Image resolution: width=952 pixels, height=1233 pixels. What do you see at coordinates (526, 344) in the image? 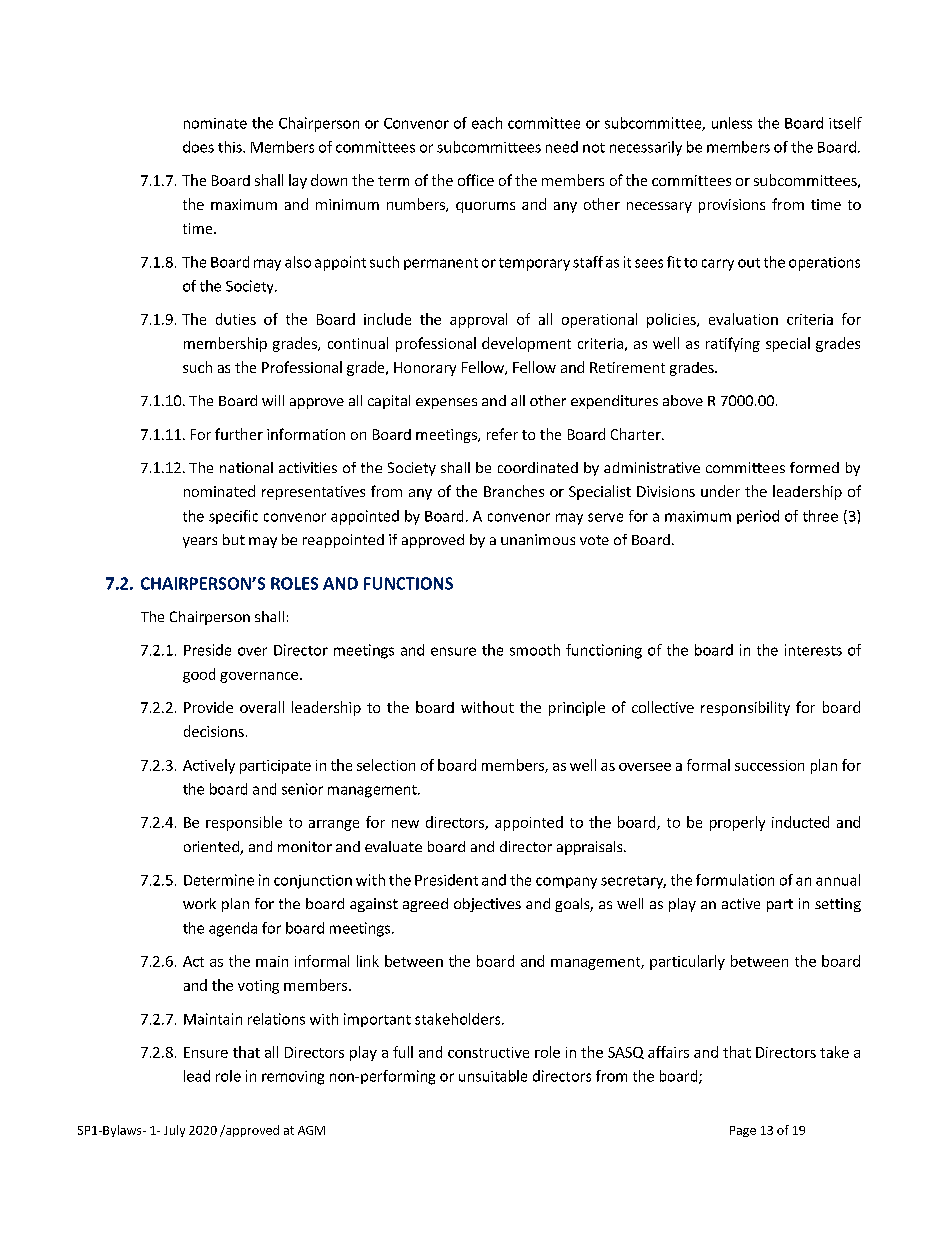
I see `development` at bounding box center [526, 344].
